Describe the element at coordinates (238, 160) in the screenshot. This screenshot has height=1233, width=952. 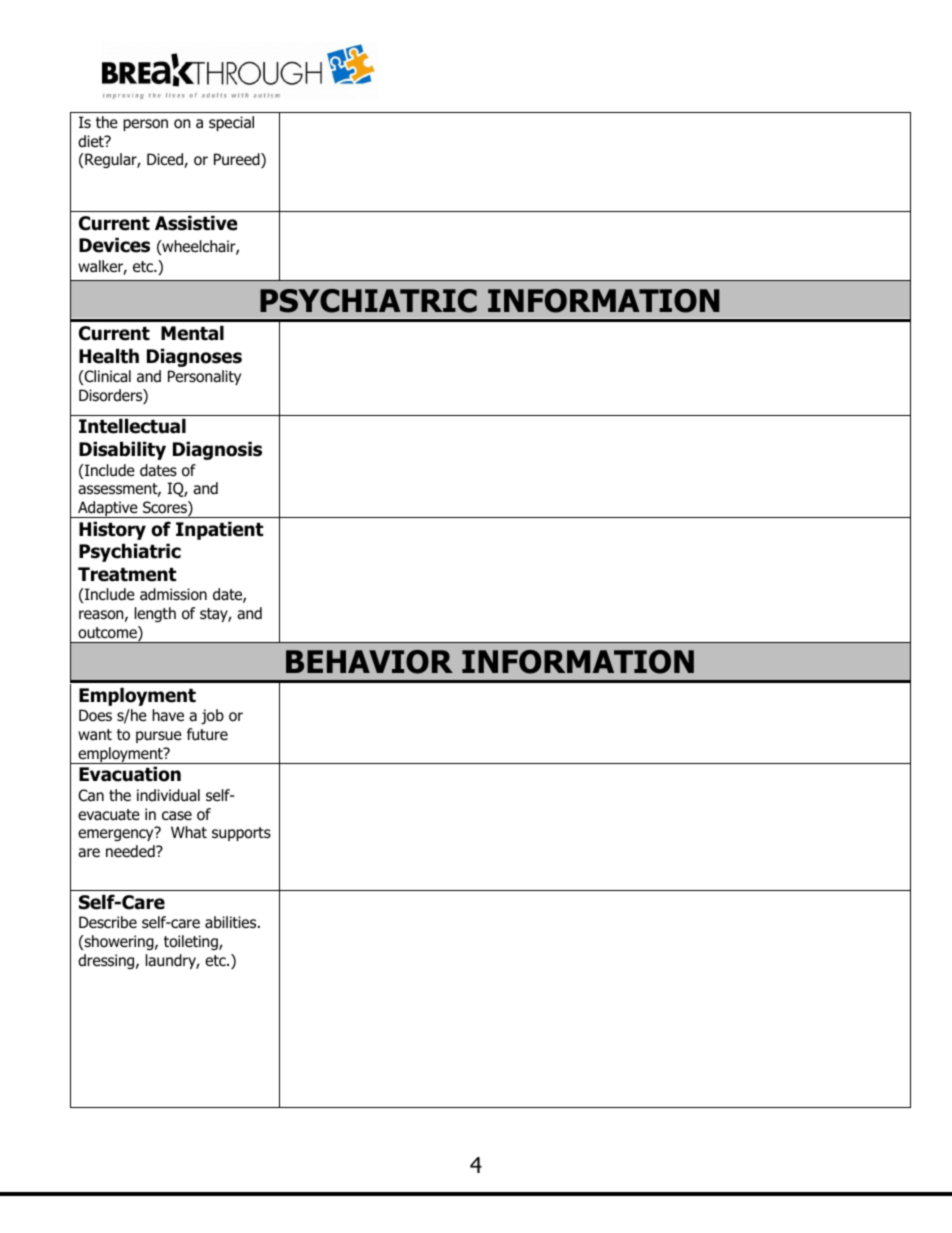
I see `Pureed` at that location.
